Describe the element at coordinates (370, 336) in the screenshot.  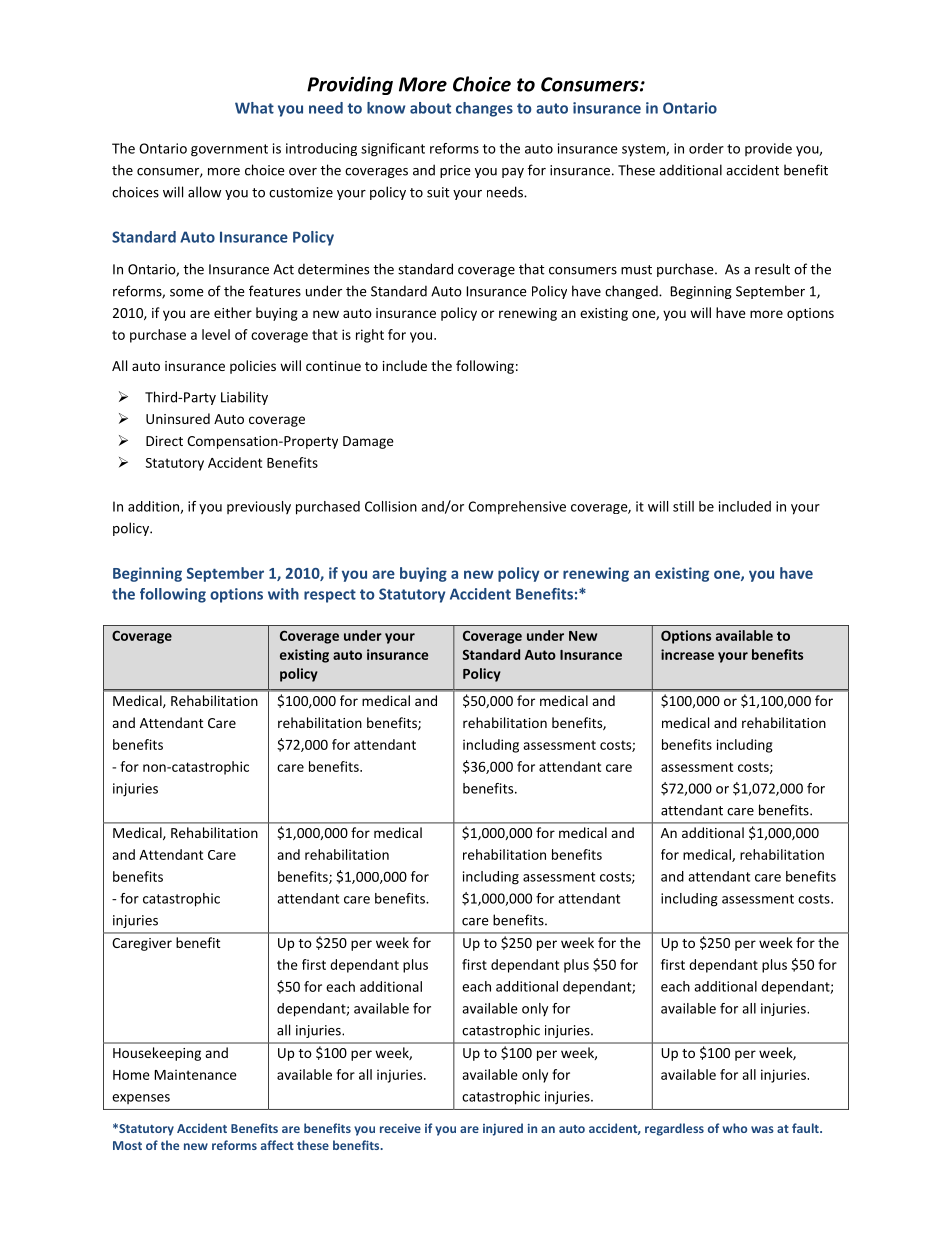
I see `right` at that location.
